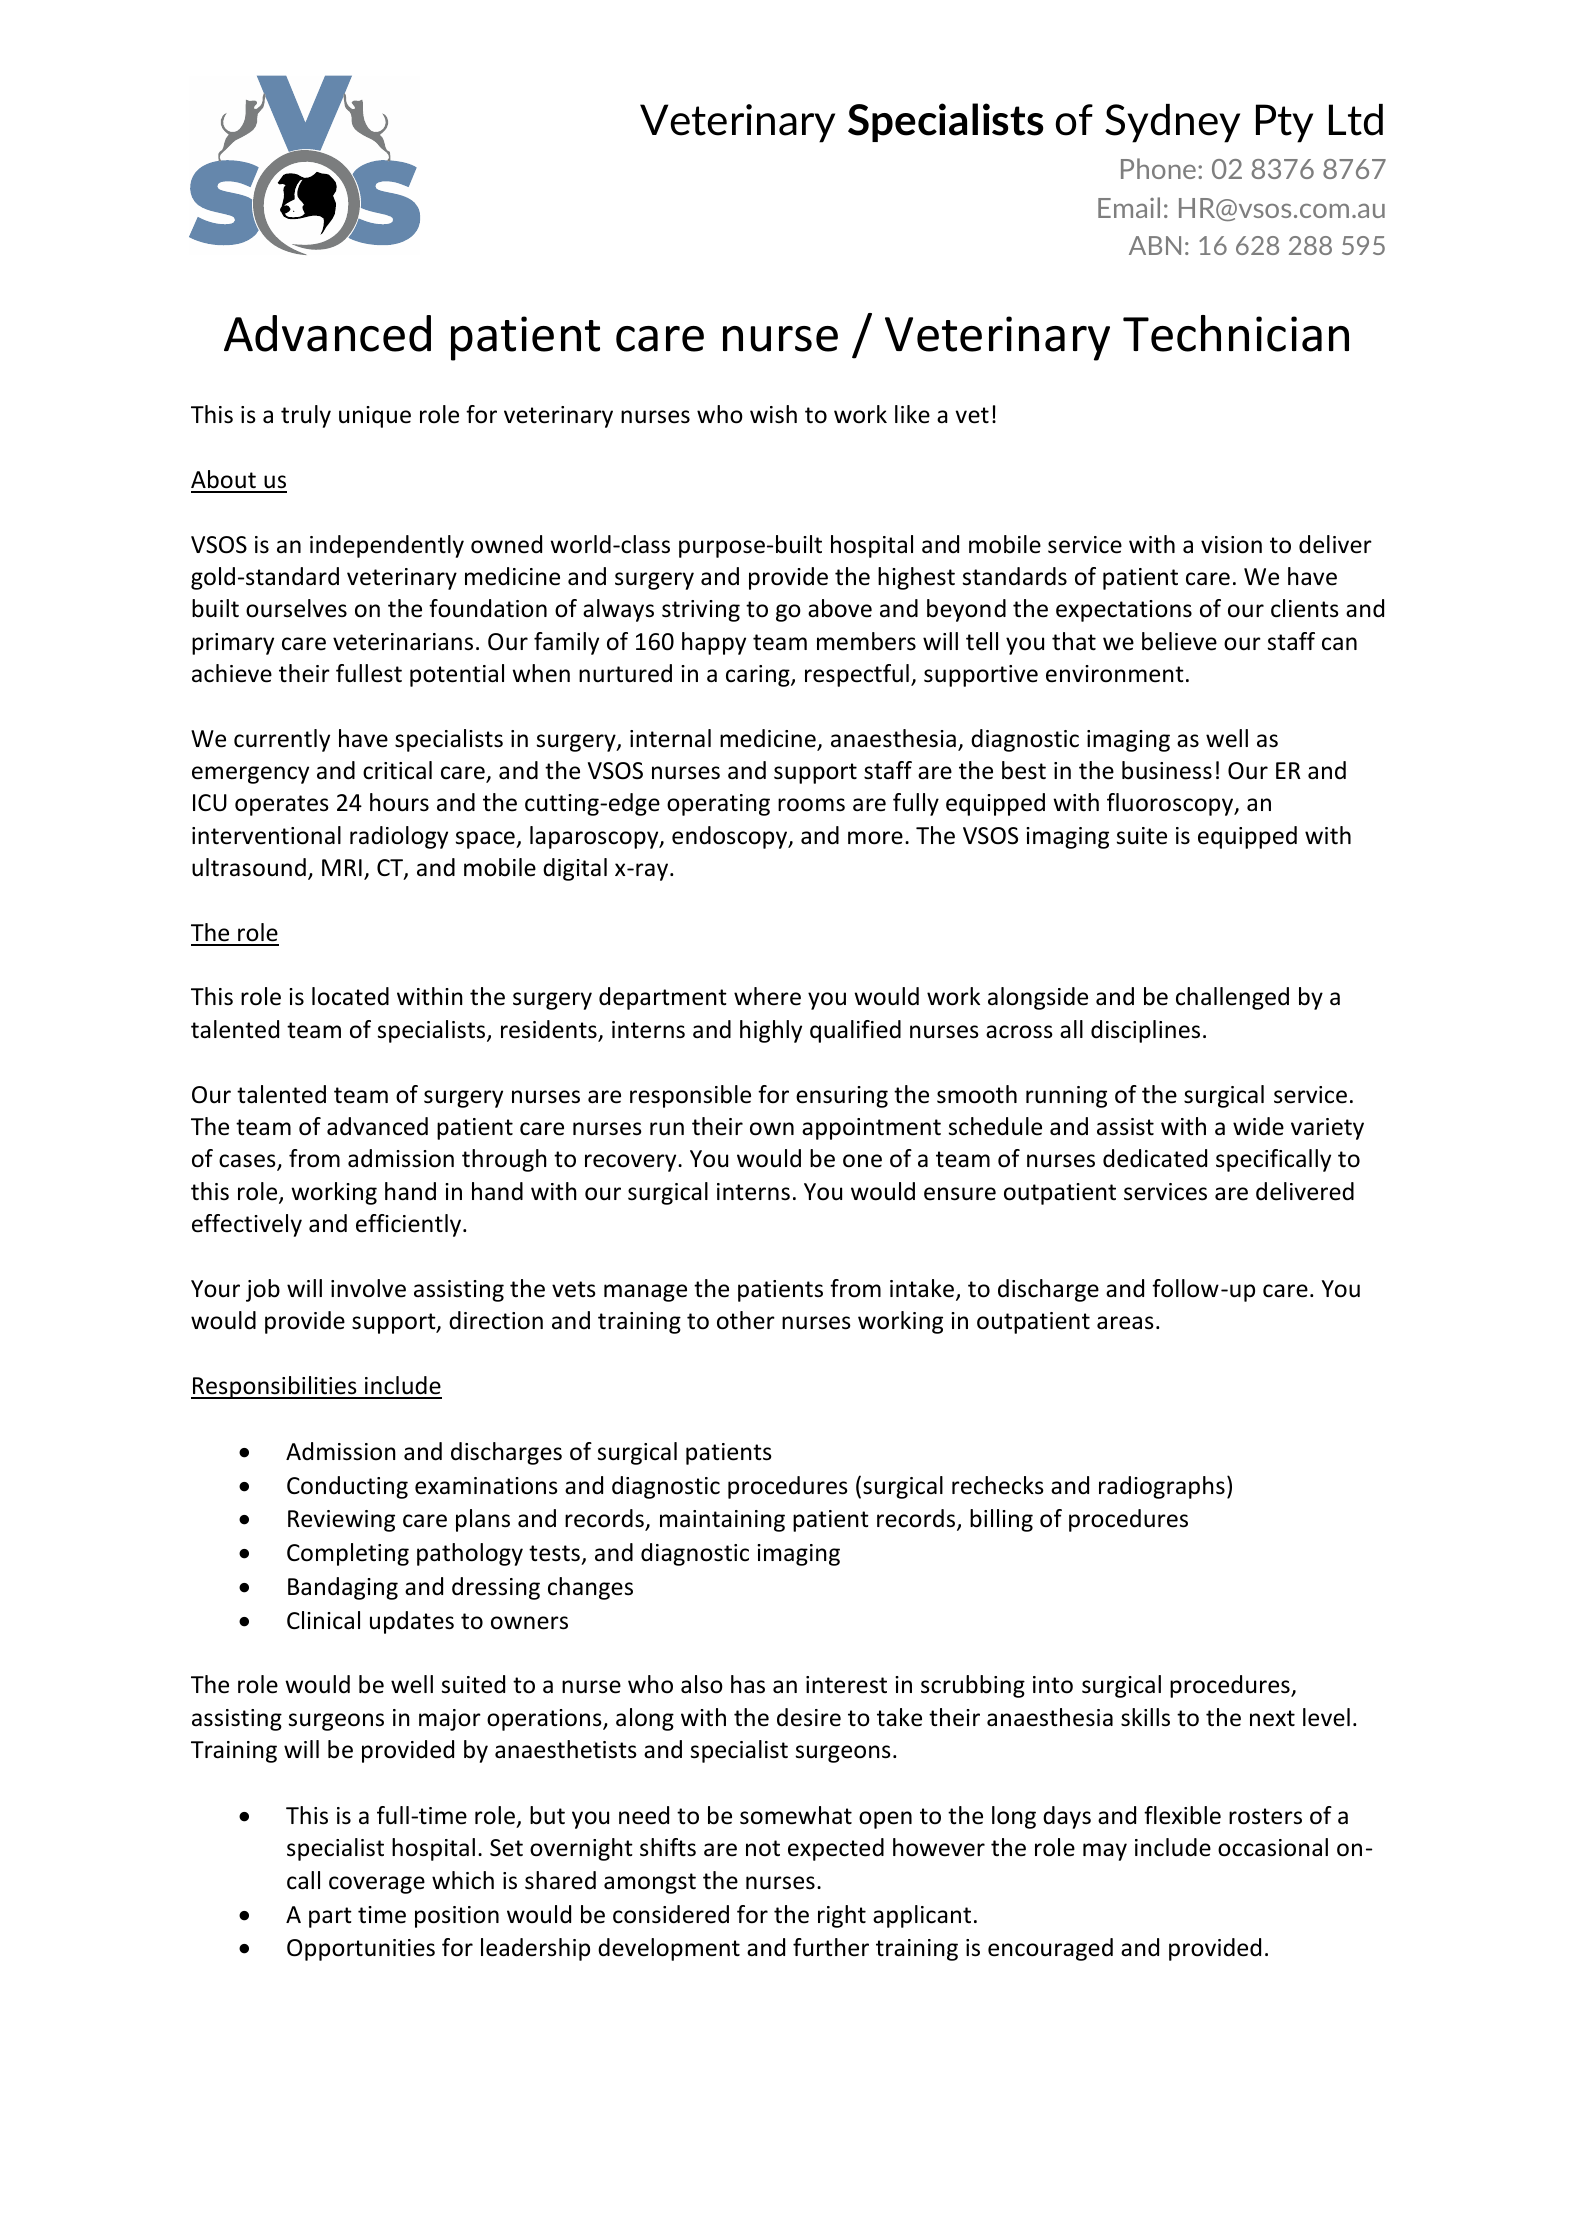  Describe the element at coordinates (1232, 998) in the screenshot. I see `challenged` at that location.
